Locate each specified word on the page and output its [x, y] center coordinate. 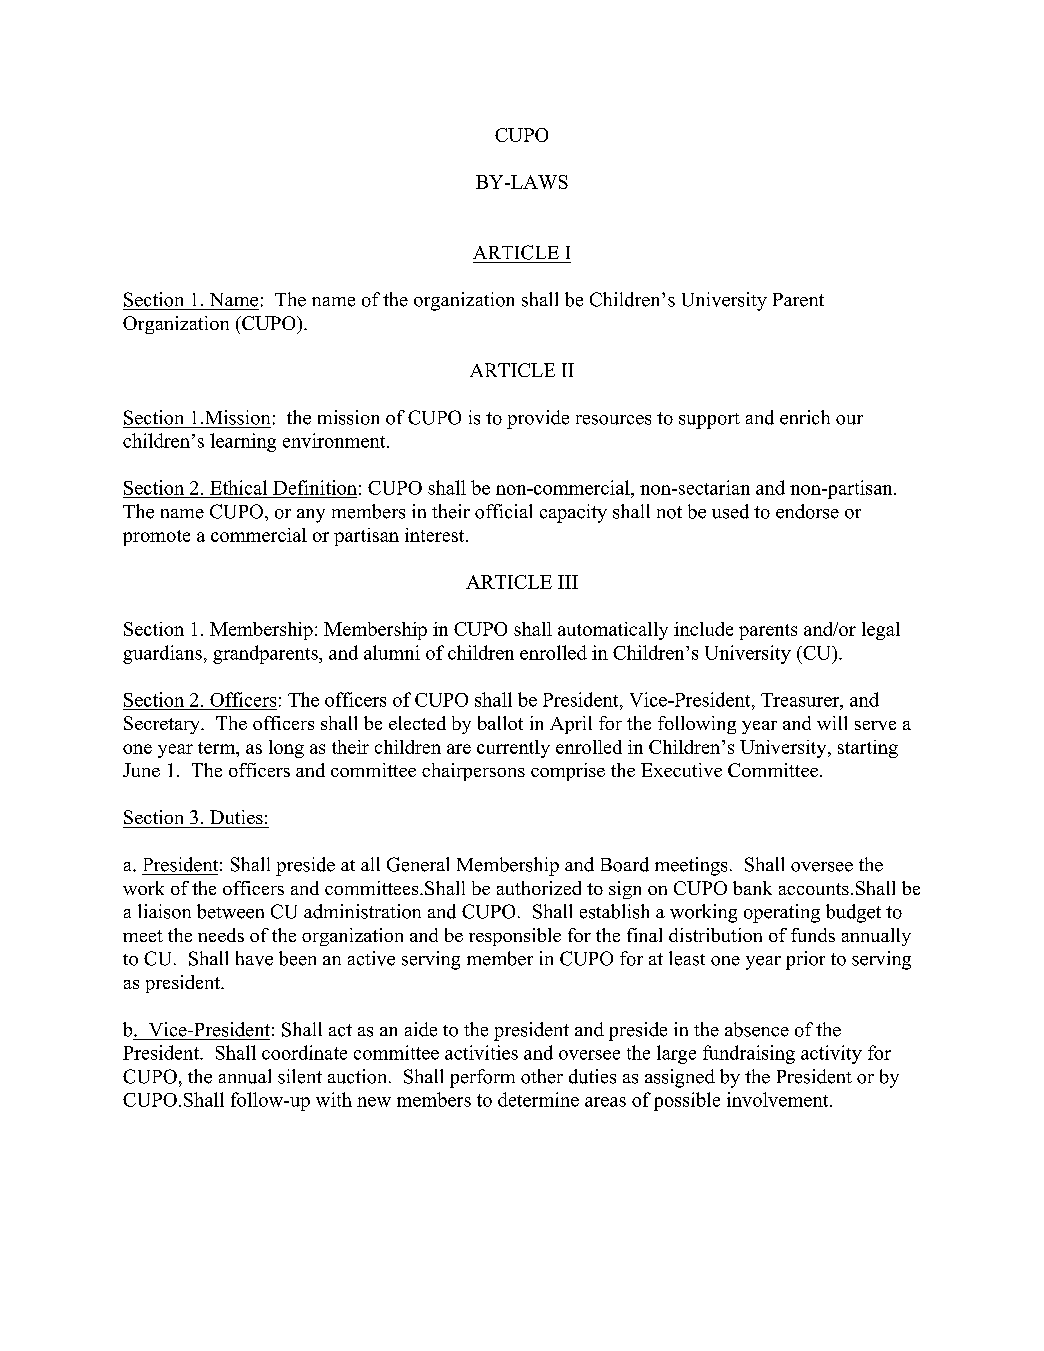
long [286, 749]
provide [538, 419]
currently [513, 749]
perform [482, 1078]
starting [868, 749]
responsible [515, 937]
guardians [162, 654]
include [703, 629]
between [230, 911]
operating [782, 913]
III [568, 582]
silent [300, 1076]
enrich [805, 417]
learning [243, 442]
